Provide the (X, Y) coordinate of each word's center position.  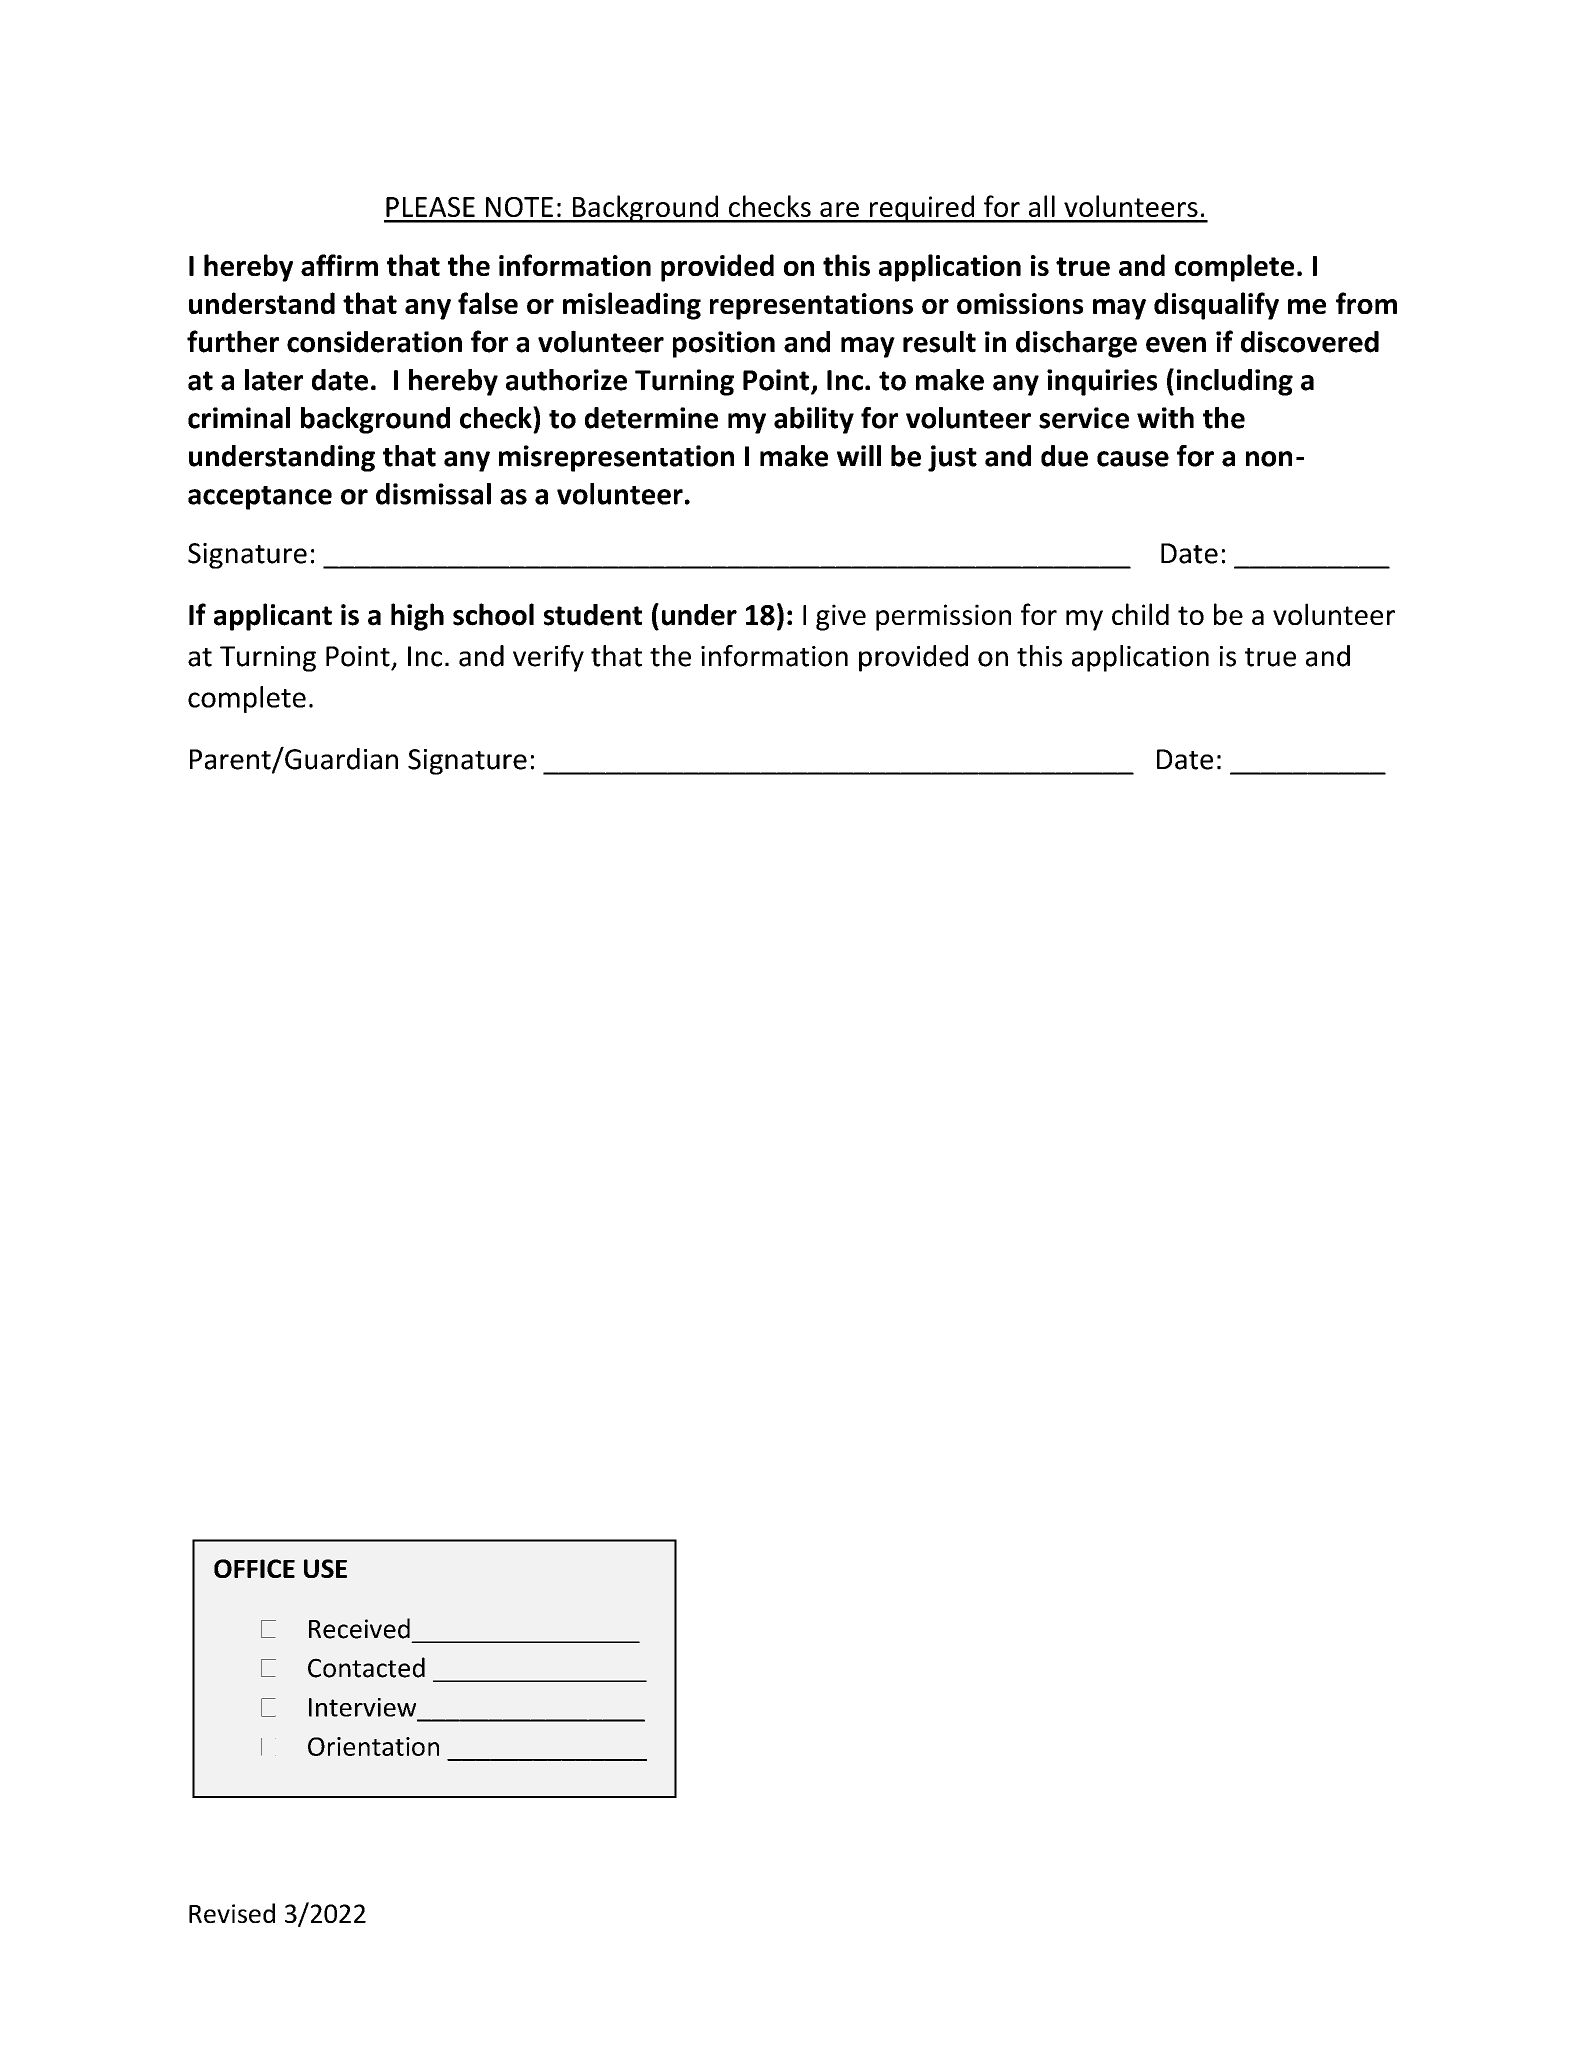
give (841, 617)
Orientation (373, 1746)
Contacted (366, 1667)
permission (943, 617)
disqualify (1216, 306)
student (593, 615)
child (1140, 614)
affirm (339, 265)
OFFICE (254, 1568)
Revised (232, 1913)
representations (811, 306)
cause (1133, 459)
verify (548, 658)
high (417, 617)
